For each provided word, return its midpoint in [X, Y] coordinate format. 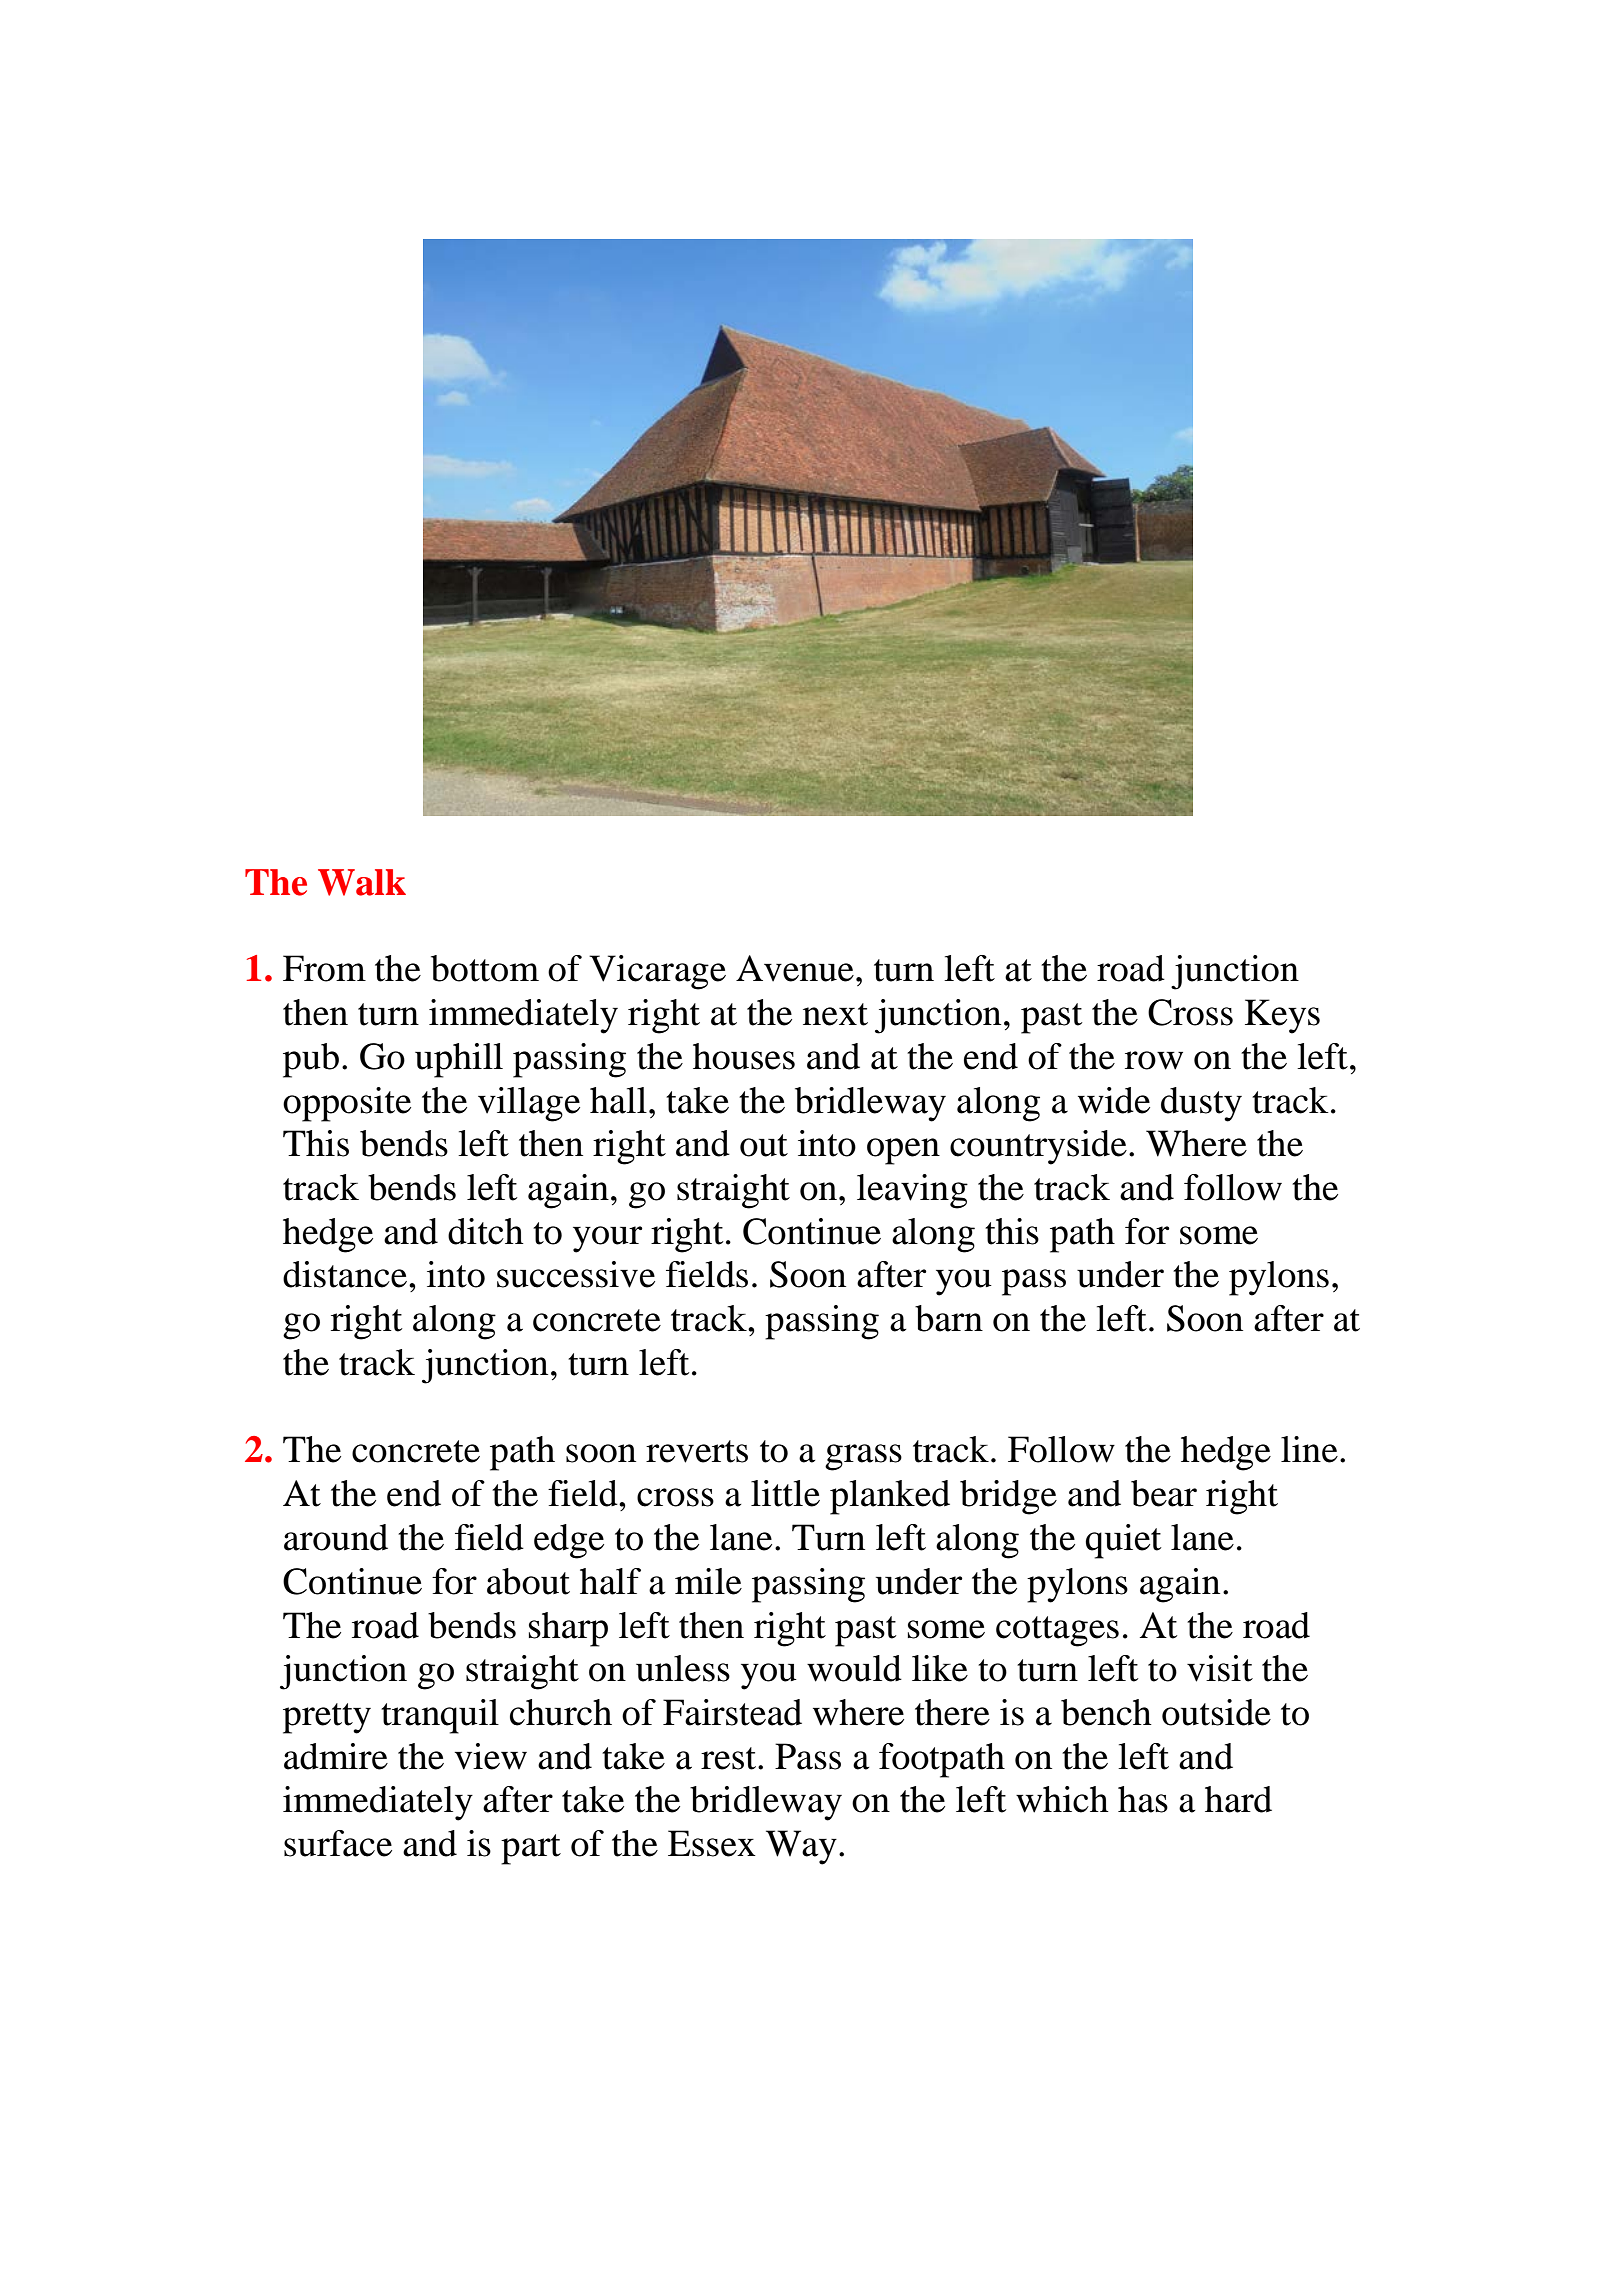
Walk [362, 882]
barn [949, 1318]
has [1143, 1799]
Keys [1282, 1016]
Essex [712, 1843]
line [1309, 1449]
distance [345, 1274]
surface [338, 1843]
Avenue [795, 968]
